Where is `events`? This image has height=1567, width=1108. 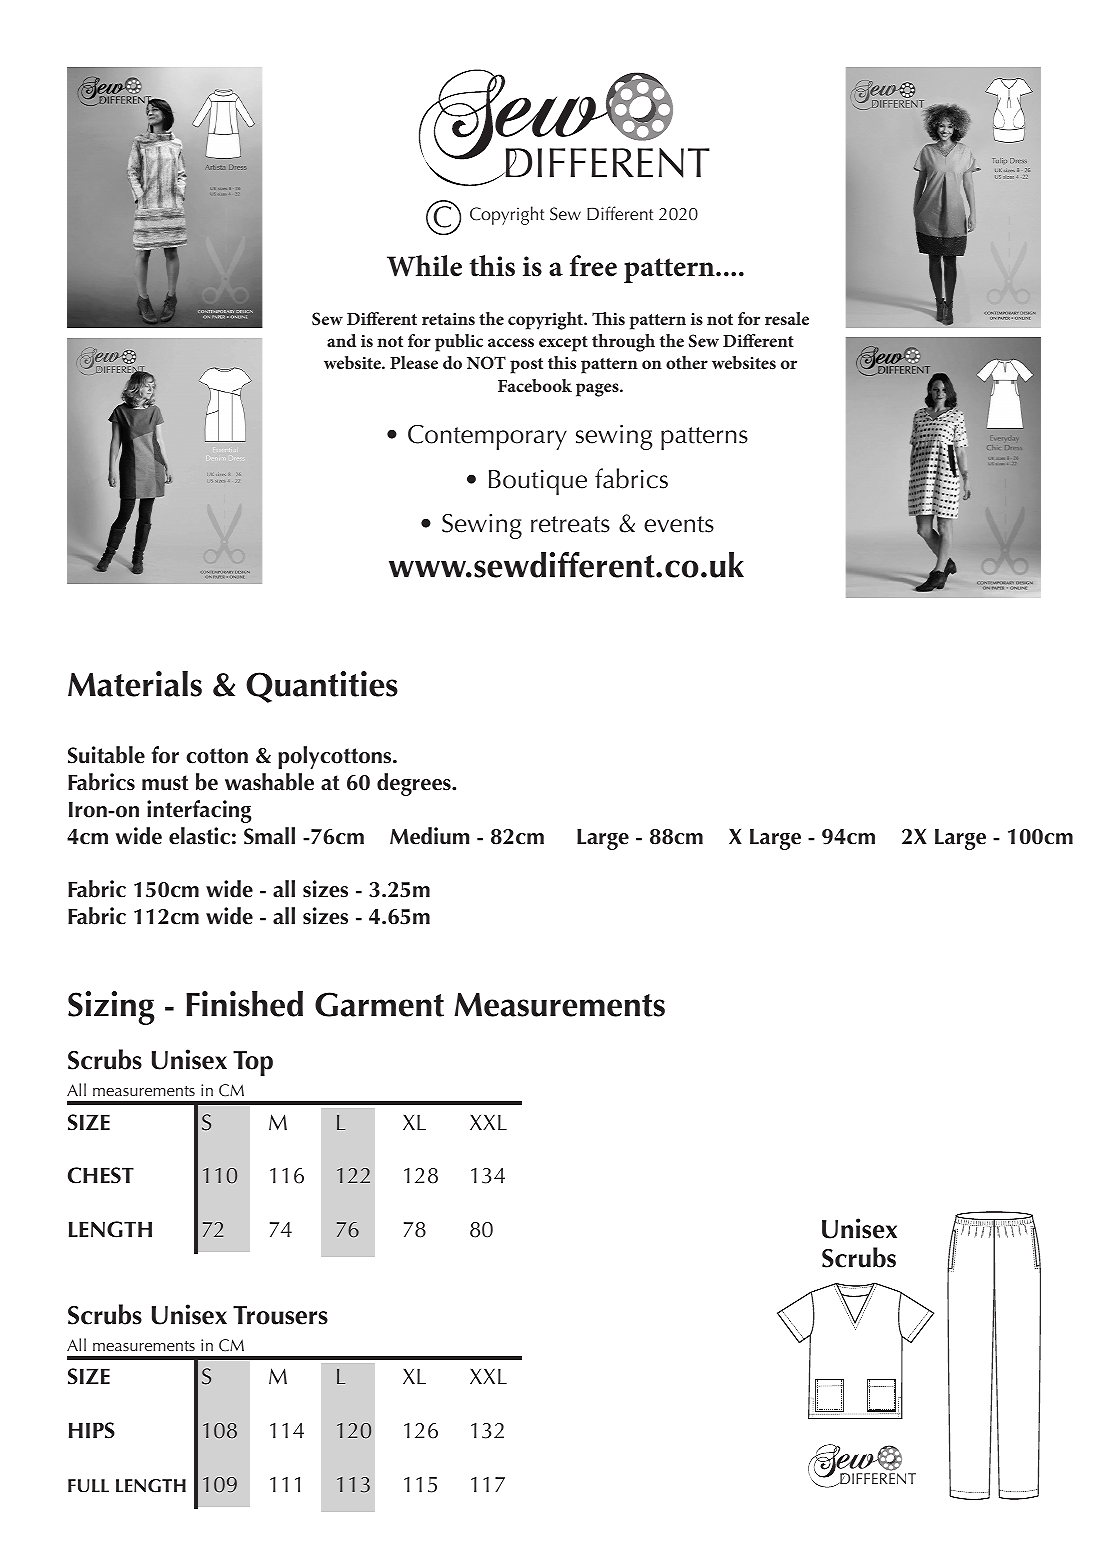 events is located at coordinates (679, 524).
